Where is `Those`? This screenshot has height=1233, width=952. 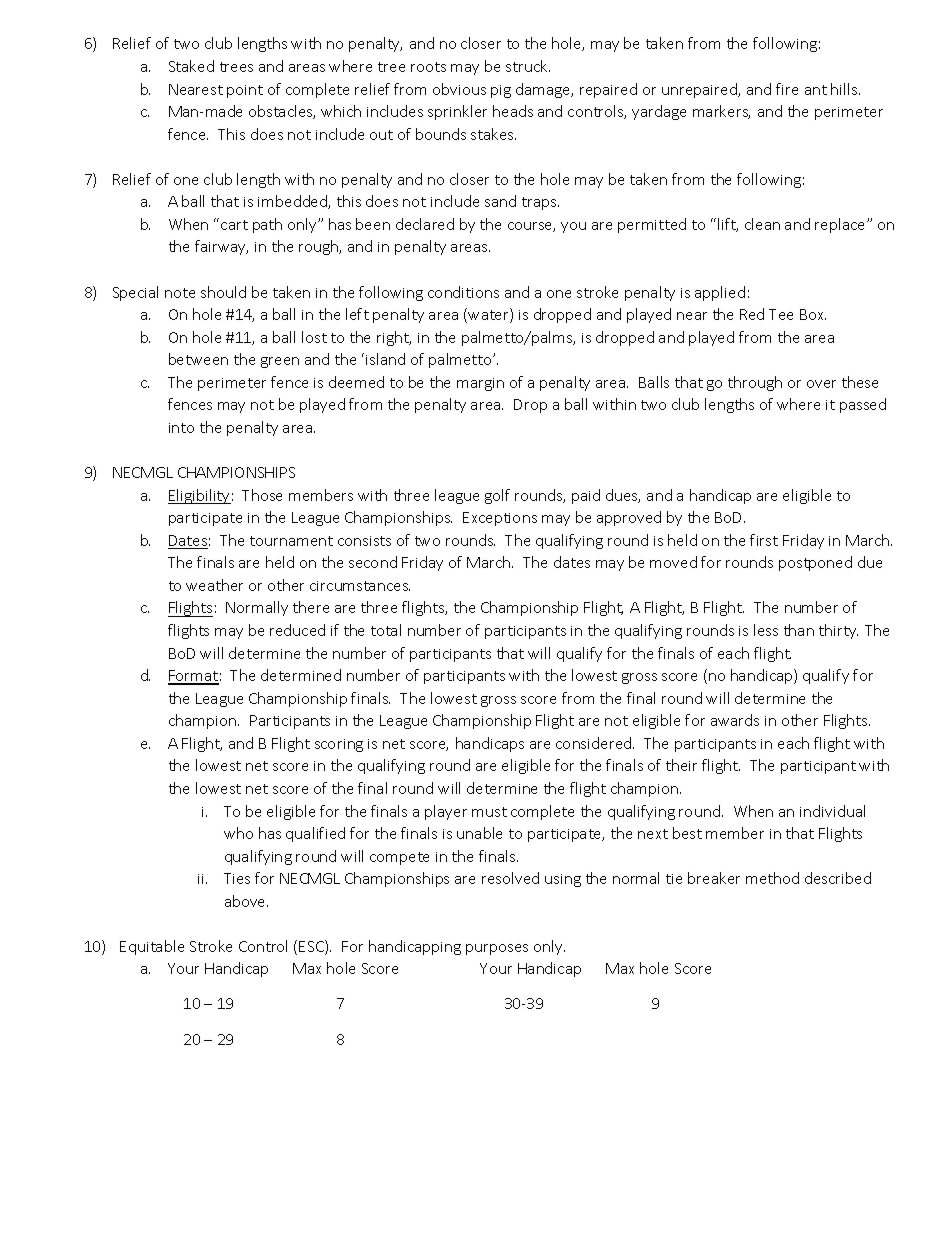 Those is located at coordinates (262, 495).
